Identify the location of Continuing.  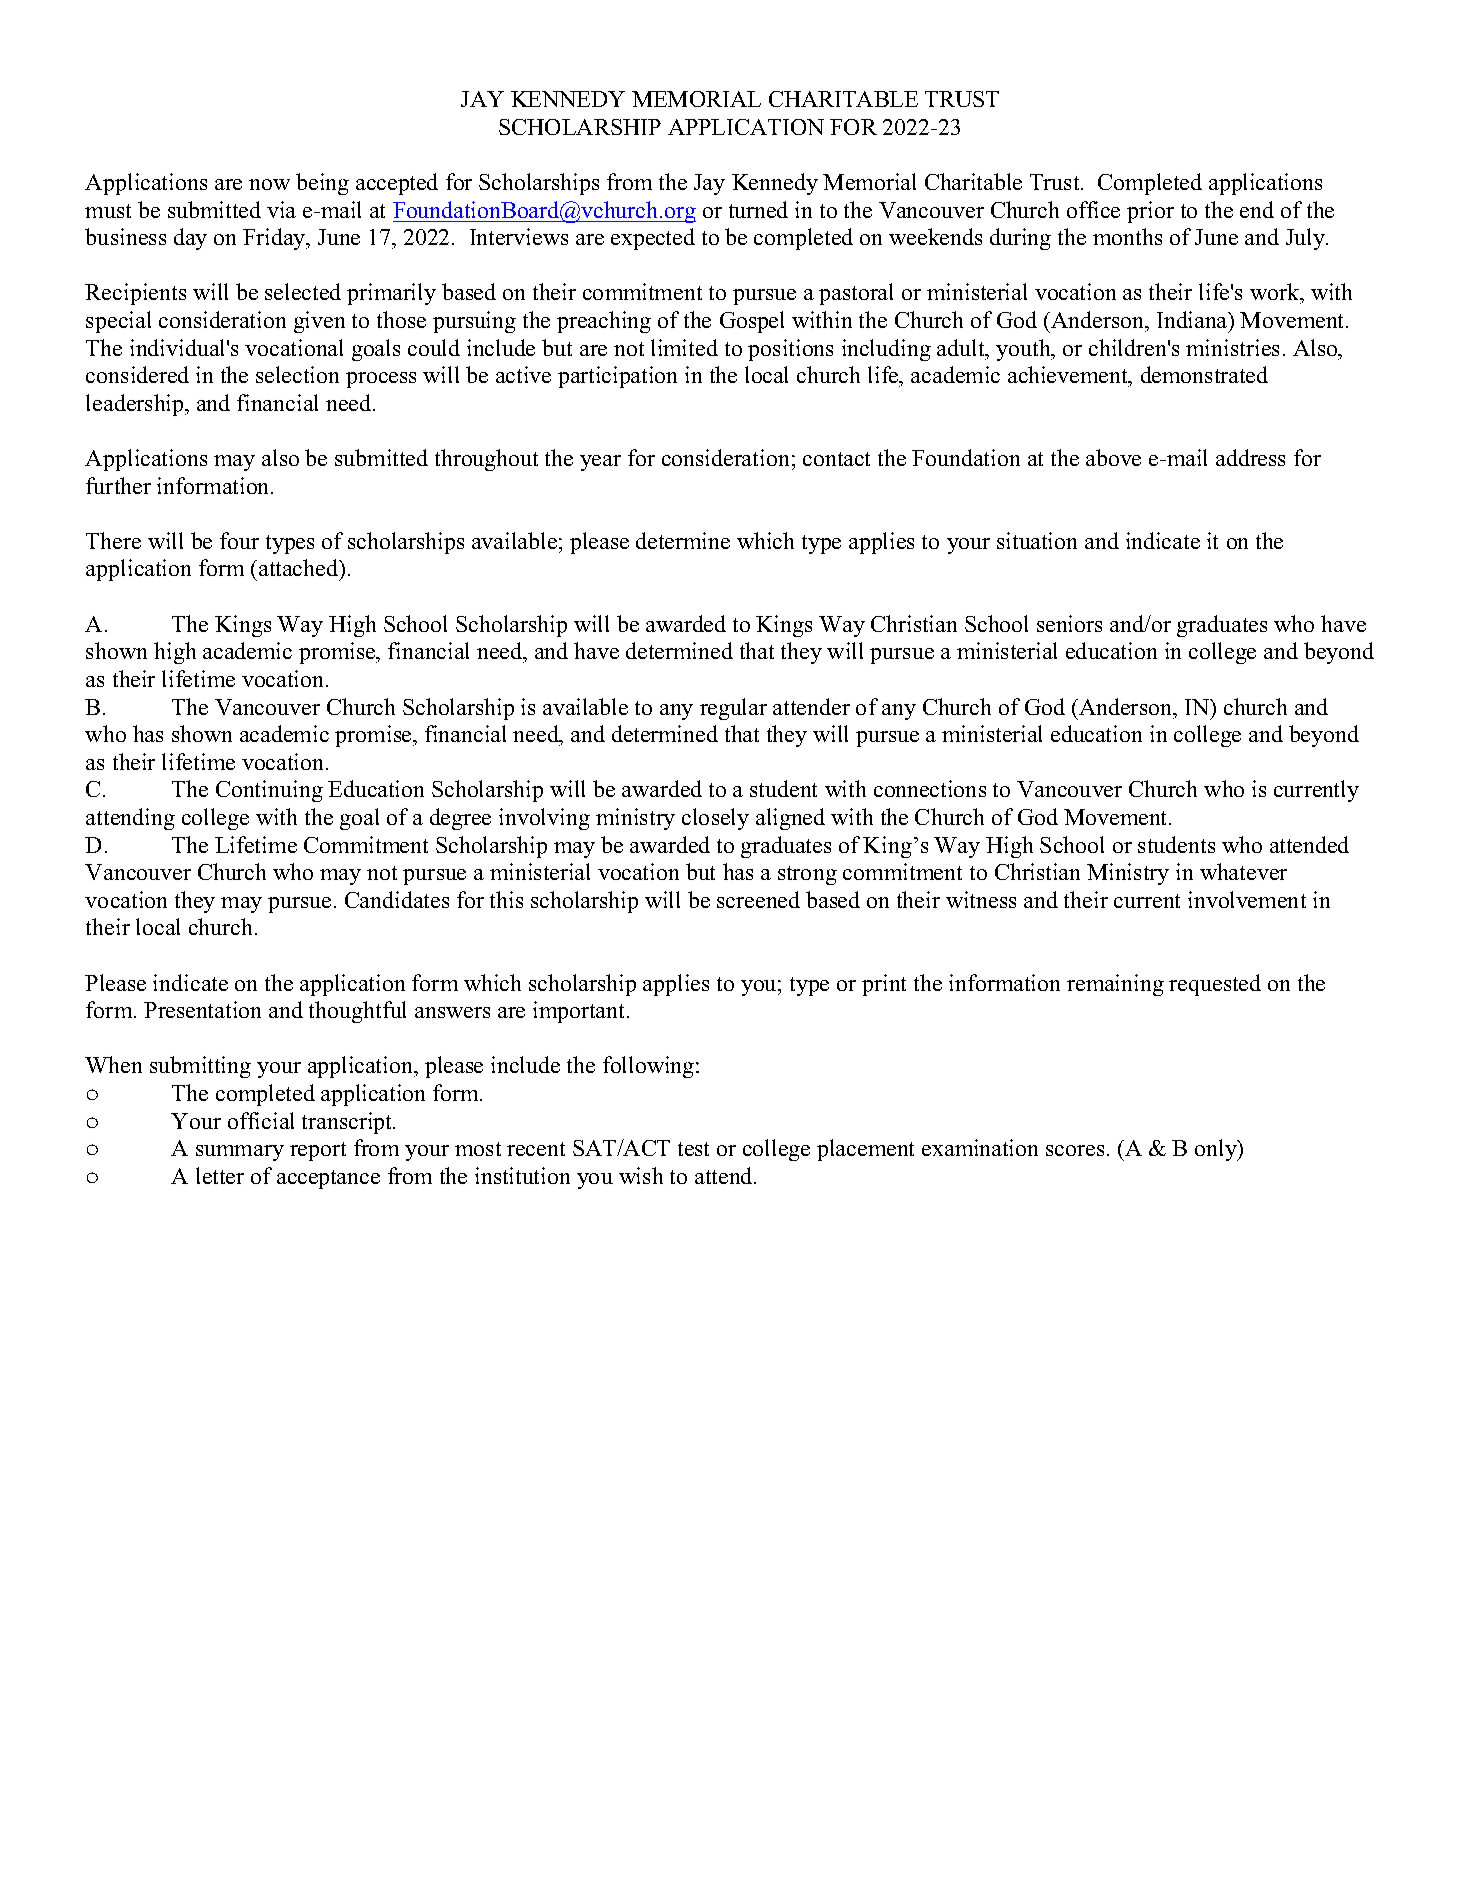
(269, 791).
